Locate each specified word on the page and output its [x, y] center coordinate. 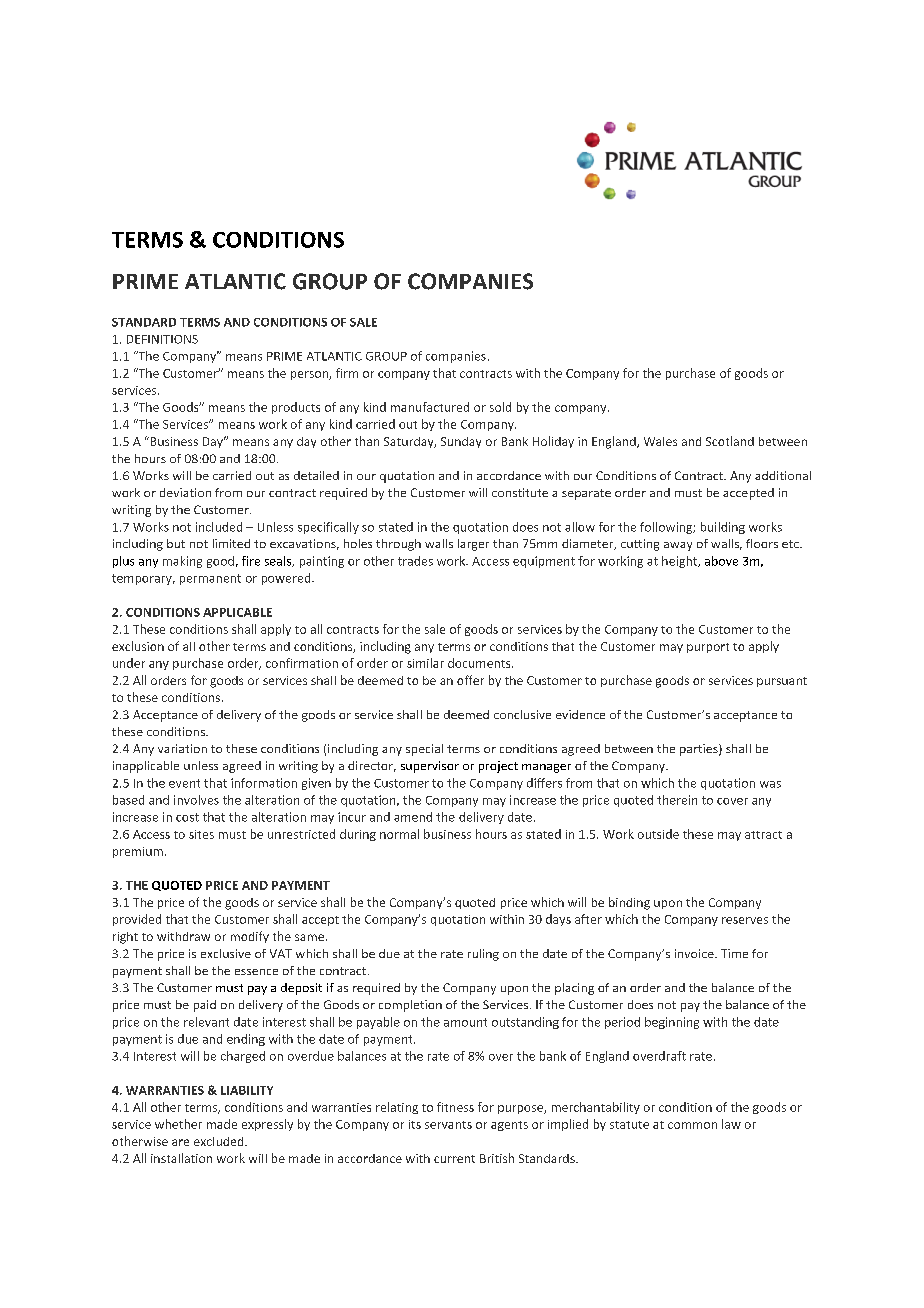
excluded [220, 1141]
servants [448, 1125]
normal [399, 834]
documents [480, 663]
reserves [745, 920]
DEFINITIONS [162, 339]
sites [201, 834]
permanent [210, 579]
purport [708, 648]
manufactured [430, 407]
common [692, 1125]
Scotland [730, 441]
